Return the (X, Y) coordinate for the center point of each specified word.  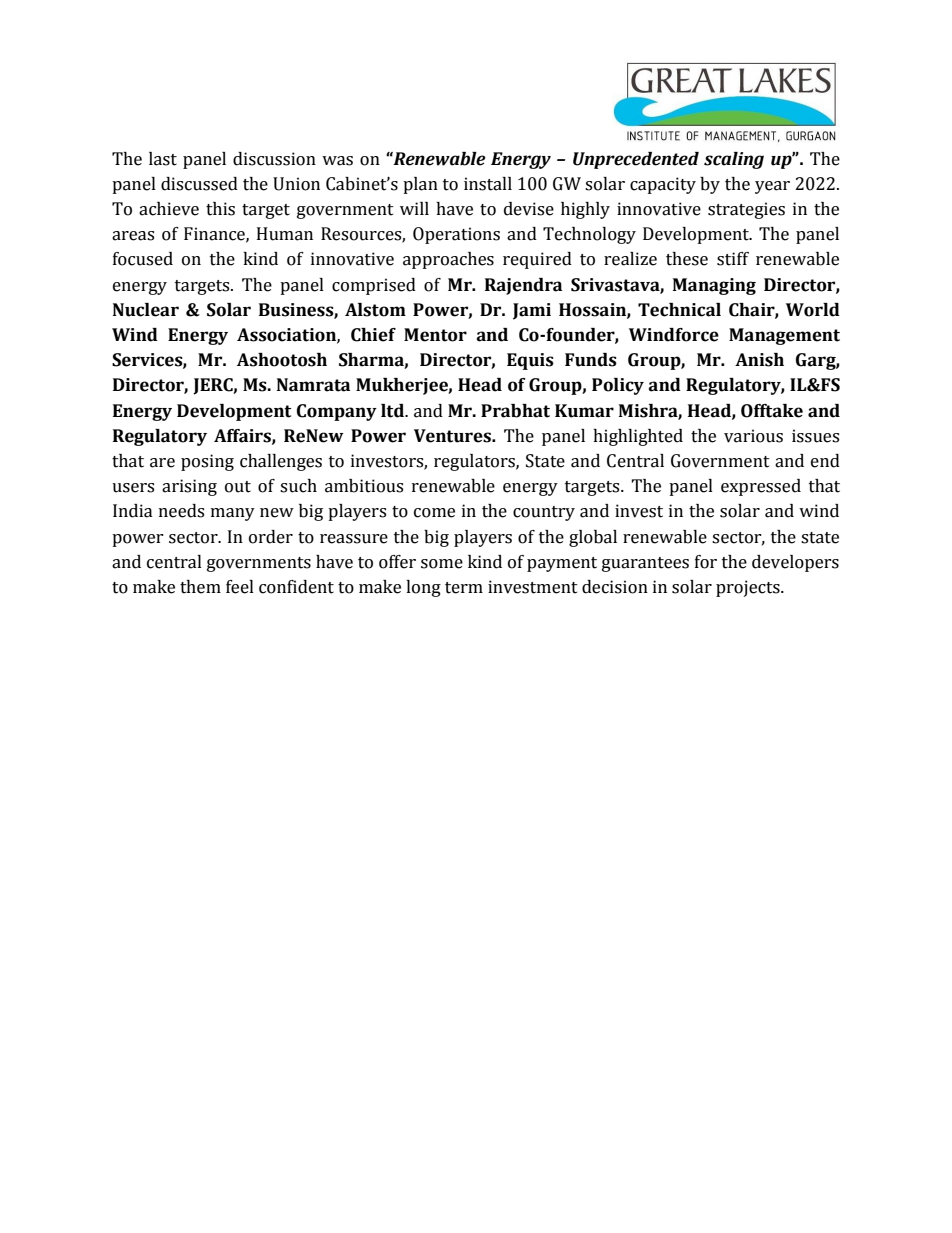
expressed (761, 487)
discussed (199, 184)
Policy (618, 386)
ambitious (364, 486)
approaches (448, 260)
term (464, 588)
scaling (734, 160)
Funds (591, 360)
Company (337, 412)
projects (749, 588)
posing (207, 462)
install (488, 184)
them (200, 587)
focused (143, 259)
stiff (733, 259)
